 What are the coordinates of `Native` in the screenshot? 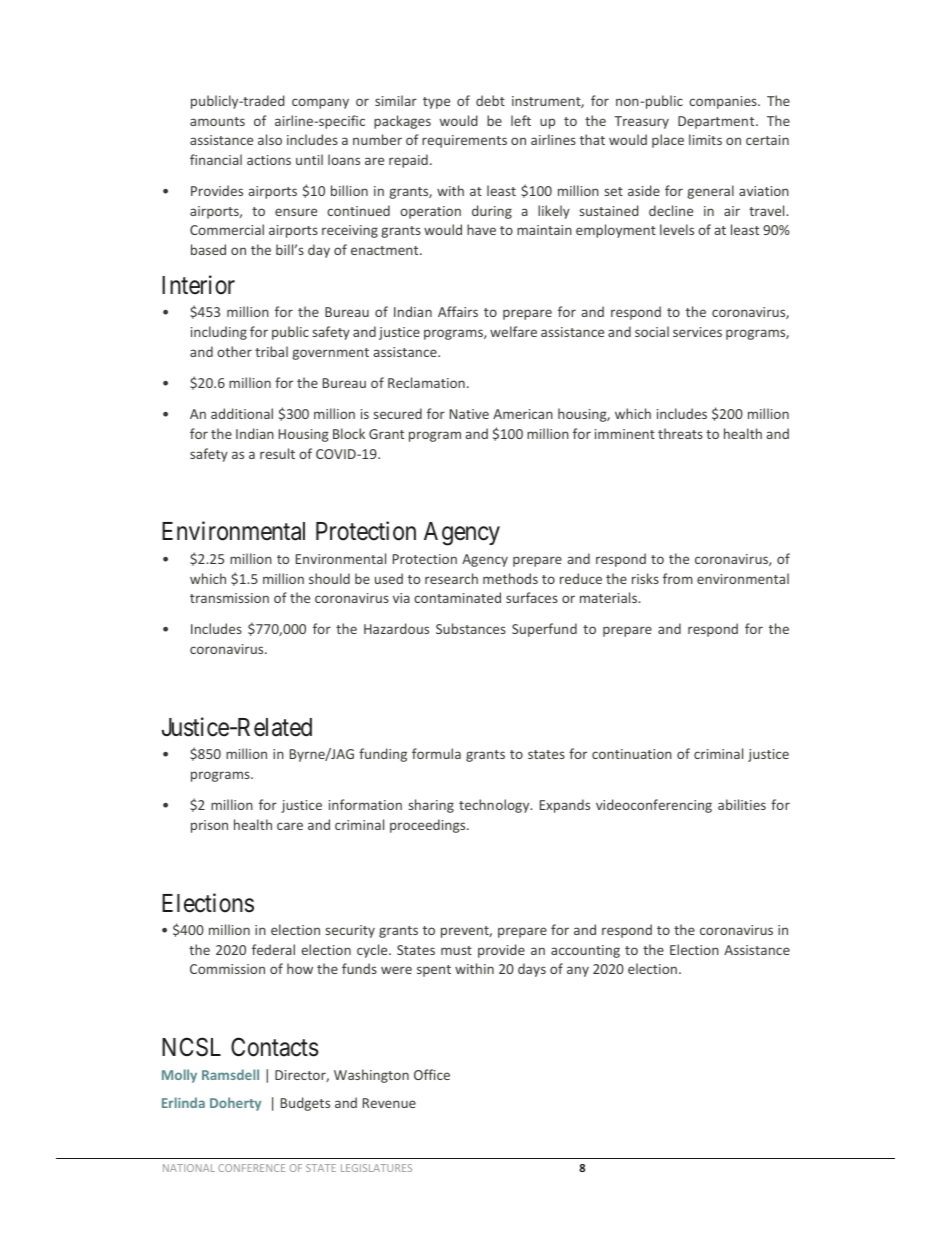 It's located at (469, 414).
